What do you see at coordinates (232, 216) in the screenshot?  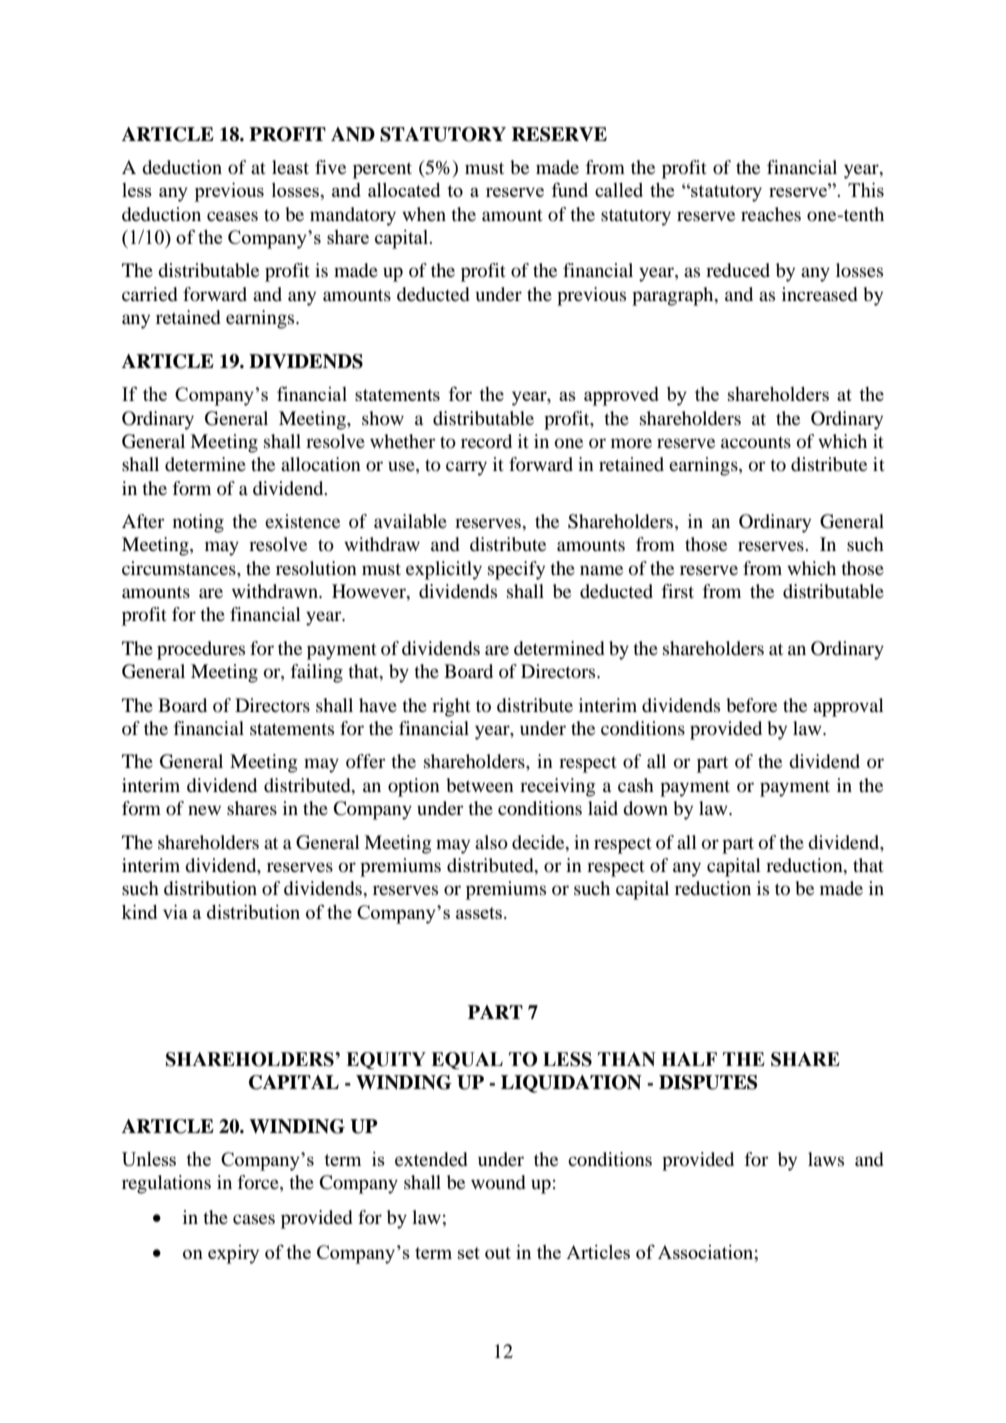 I see `ceases` at bounding box center [232, 216].
